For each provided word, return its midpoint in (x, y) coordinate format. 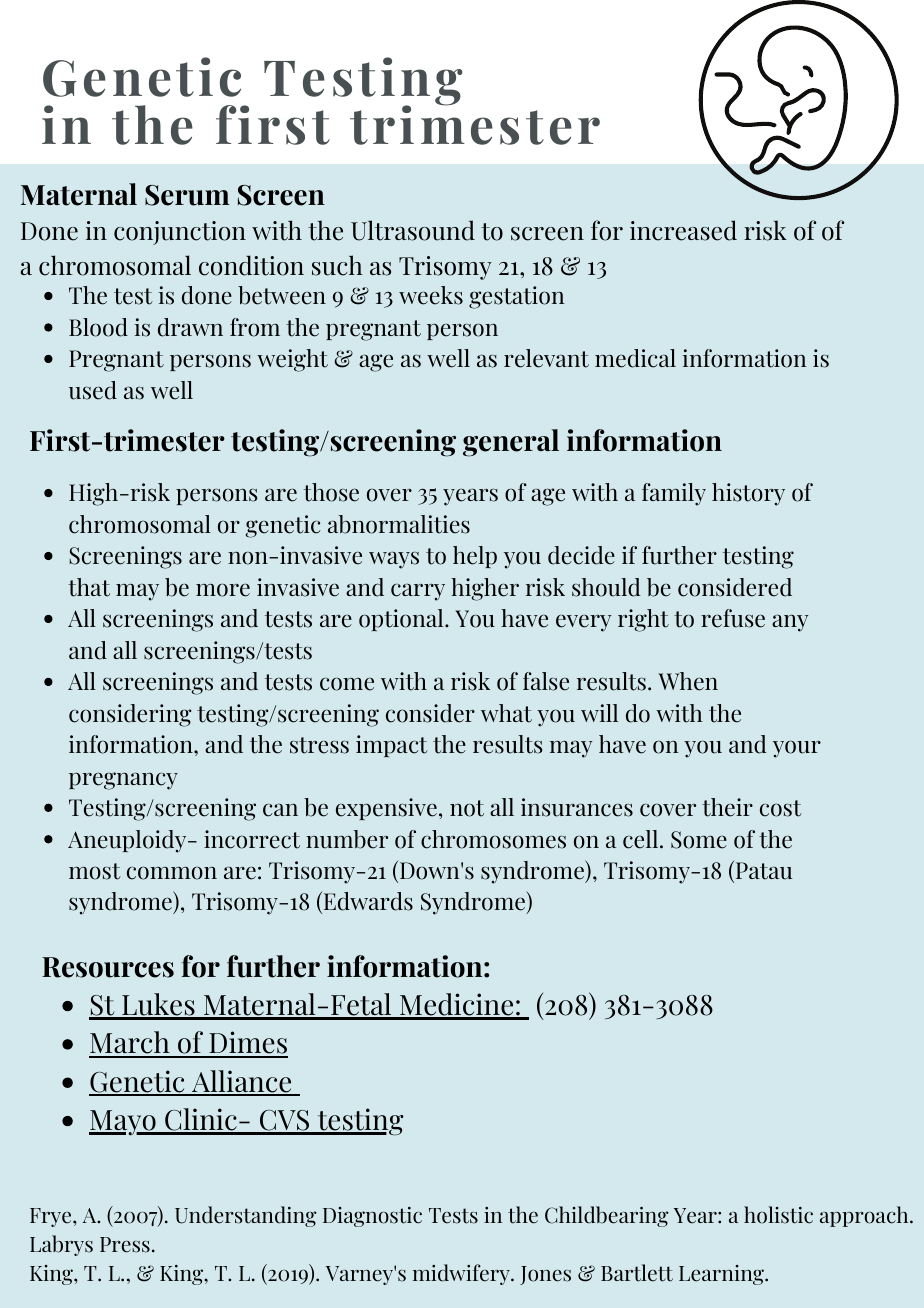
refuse (733, 618)
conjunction (180, 233)
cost (781, 808)
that (89, 587)
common (172, 873)
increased (683, 230)
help (475, 557)
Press (125, 1245)
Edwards (367, 903)
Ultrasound (413, 230)
